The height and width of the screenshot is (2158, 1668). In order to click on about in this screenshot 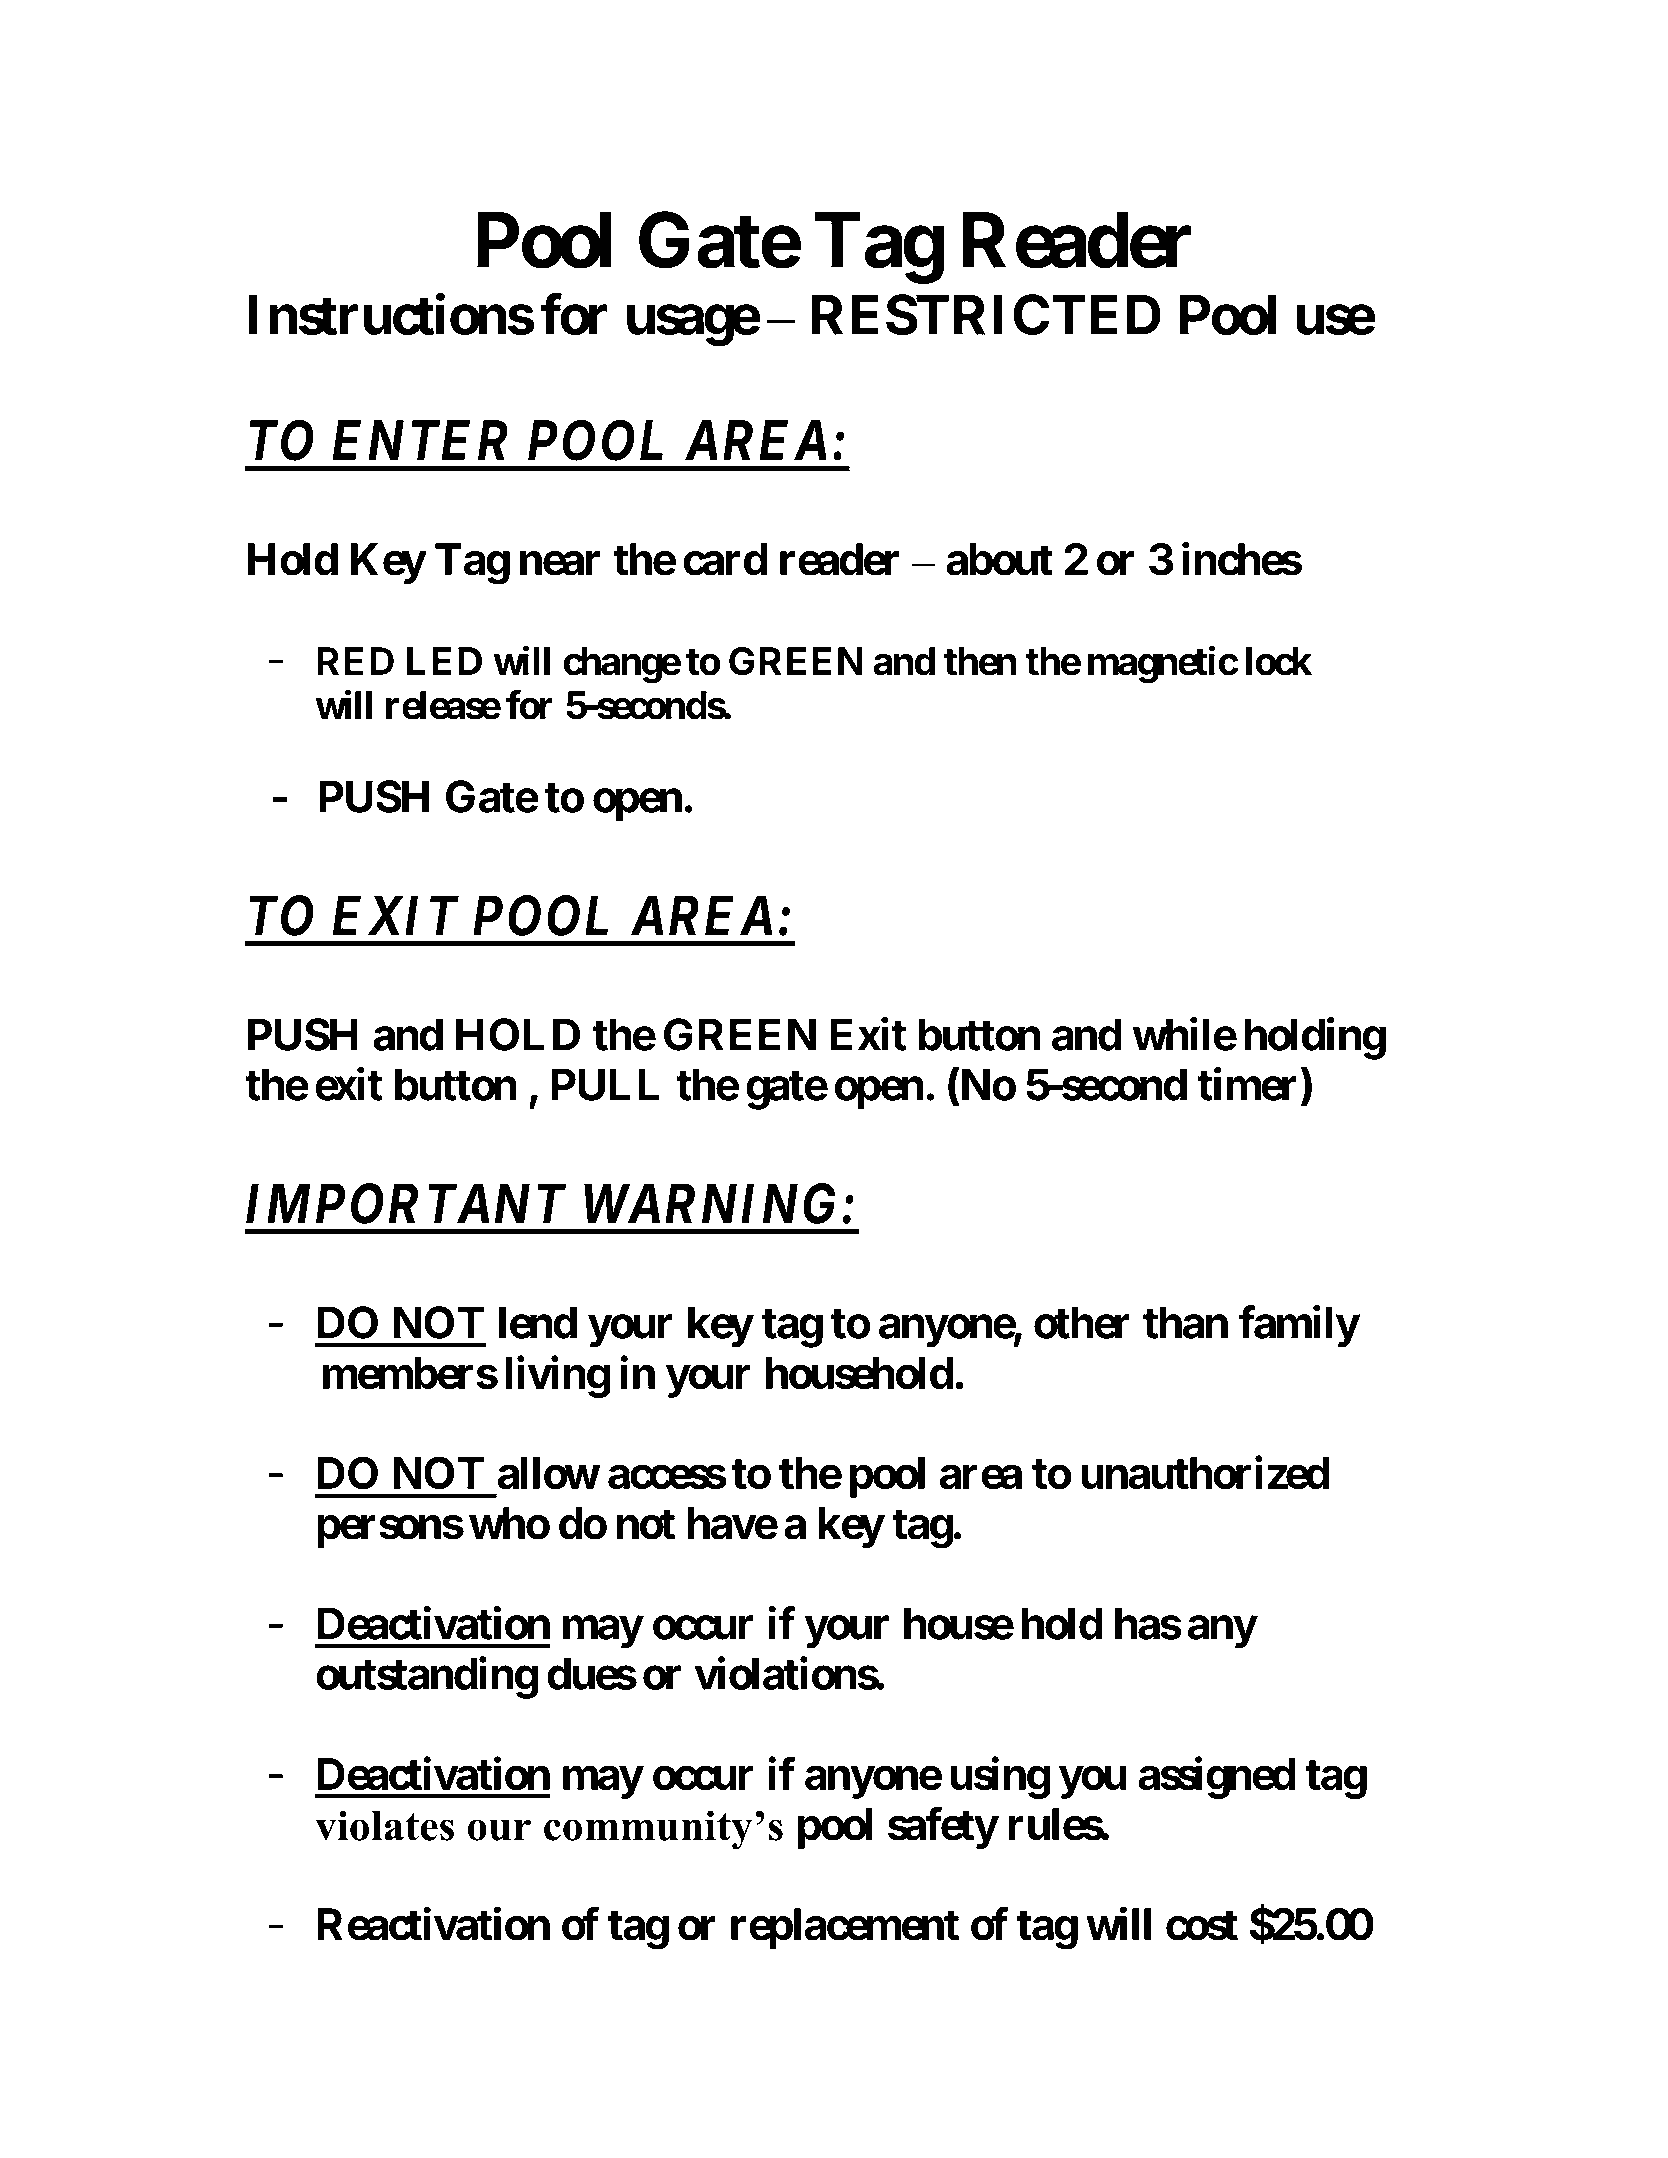, I will do `click(999, 559)`.
